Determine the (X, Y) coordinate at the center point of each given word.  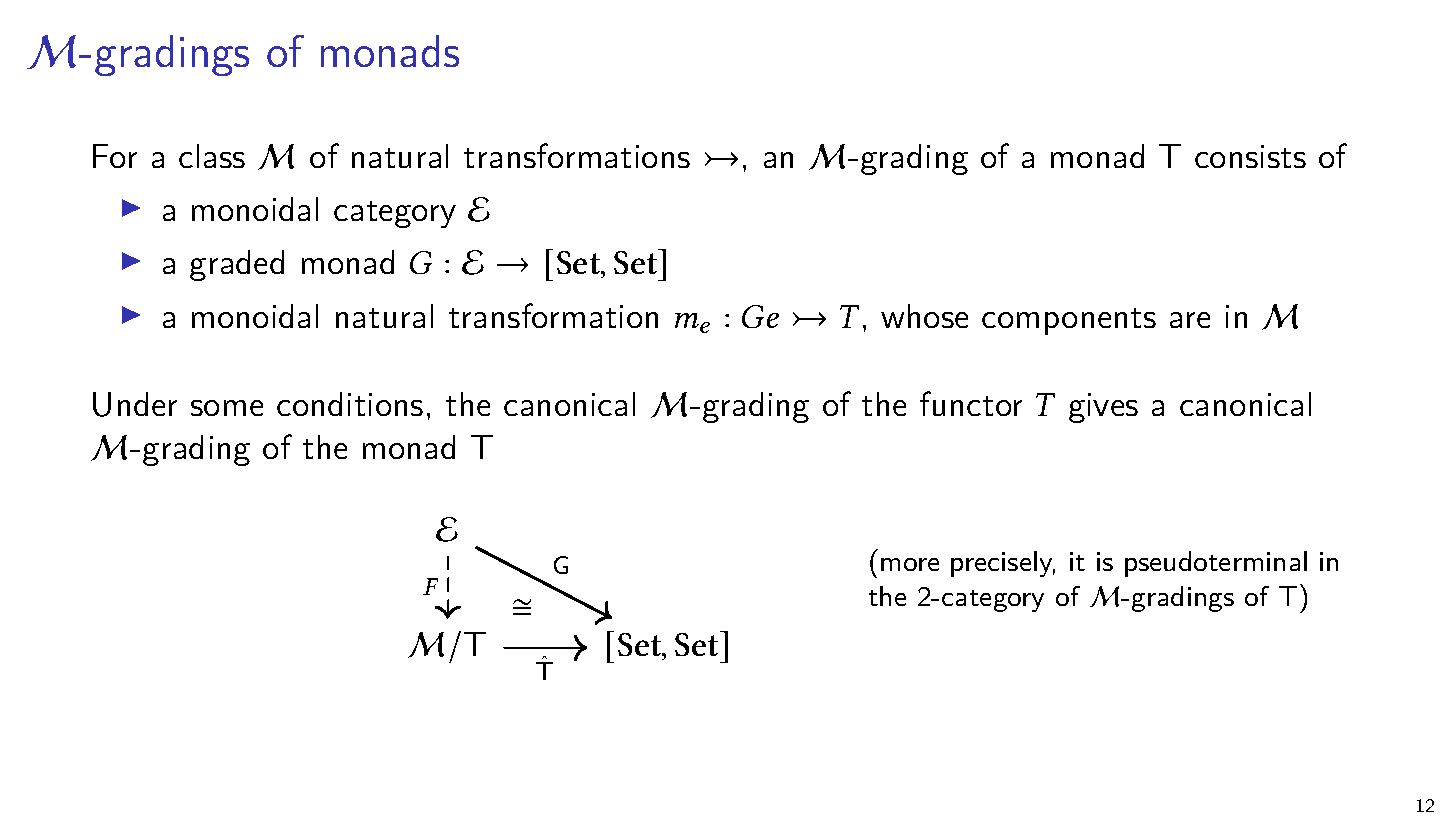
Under (135, 404)
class (212, 156)
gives (1103, 408)
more (910, 564)
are (1190, 320)
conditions (350, 404)
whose (924, 316)
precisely (1003, 564)
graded (237, 265)
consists (1250, 156)
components (1069, 321)
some (227, 408)
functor (971, 403)
